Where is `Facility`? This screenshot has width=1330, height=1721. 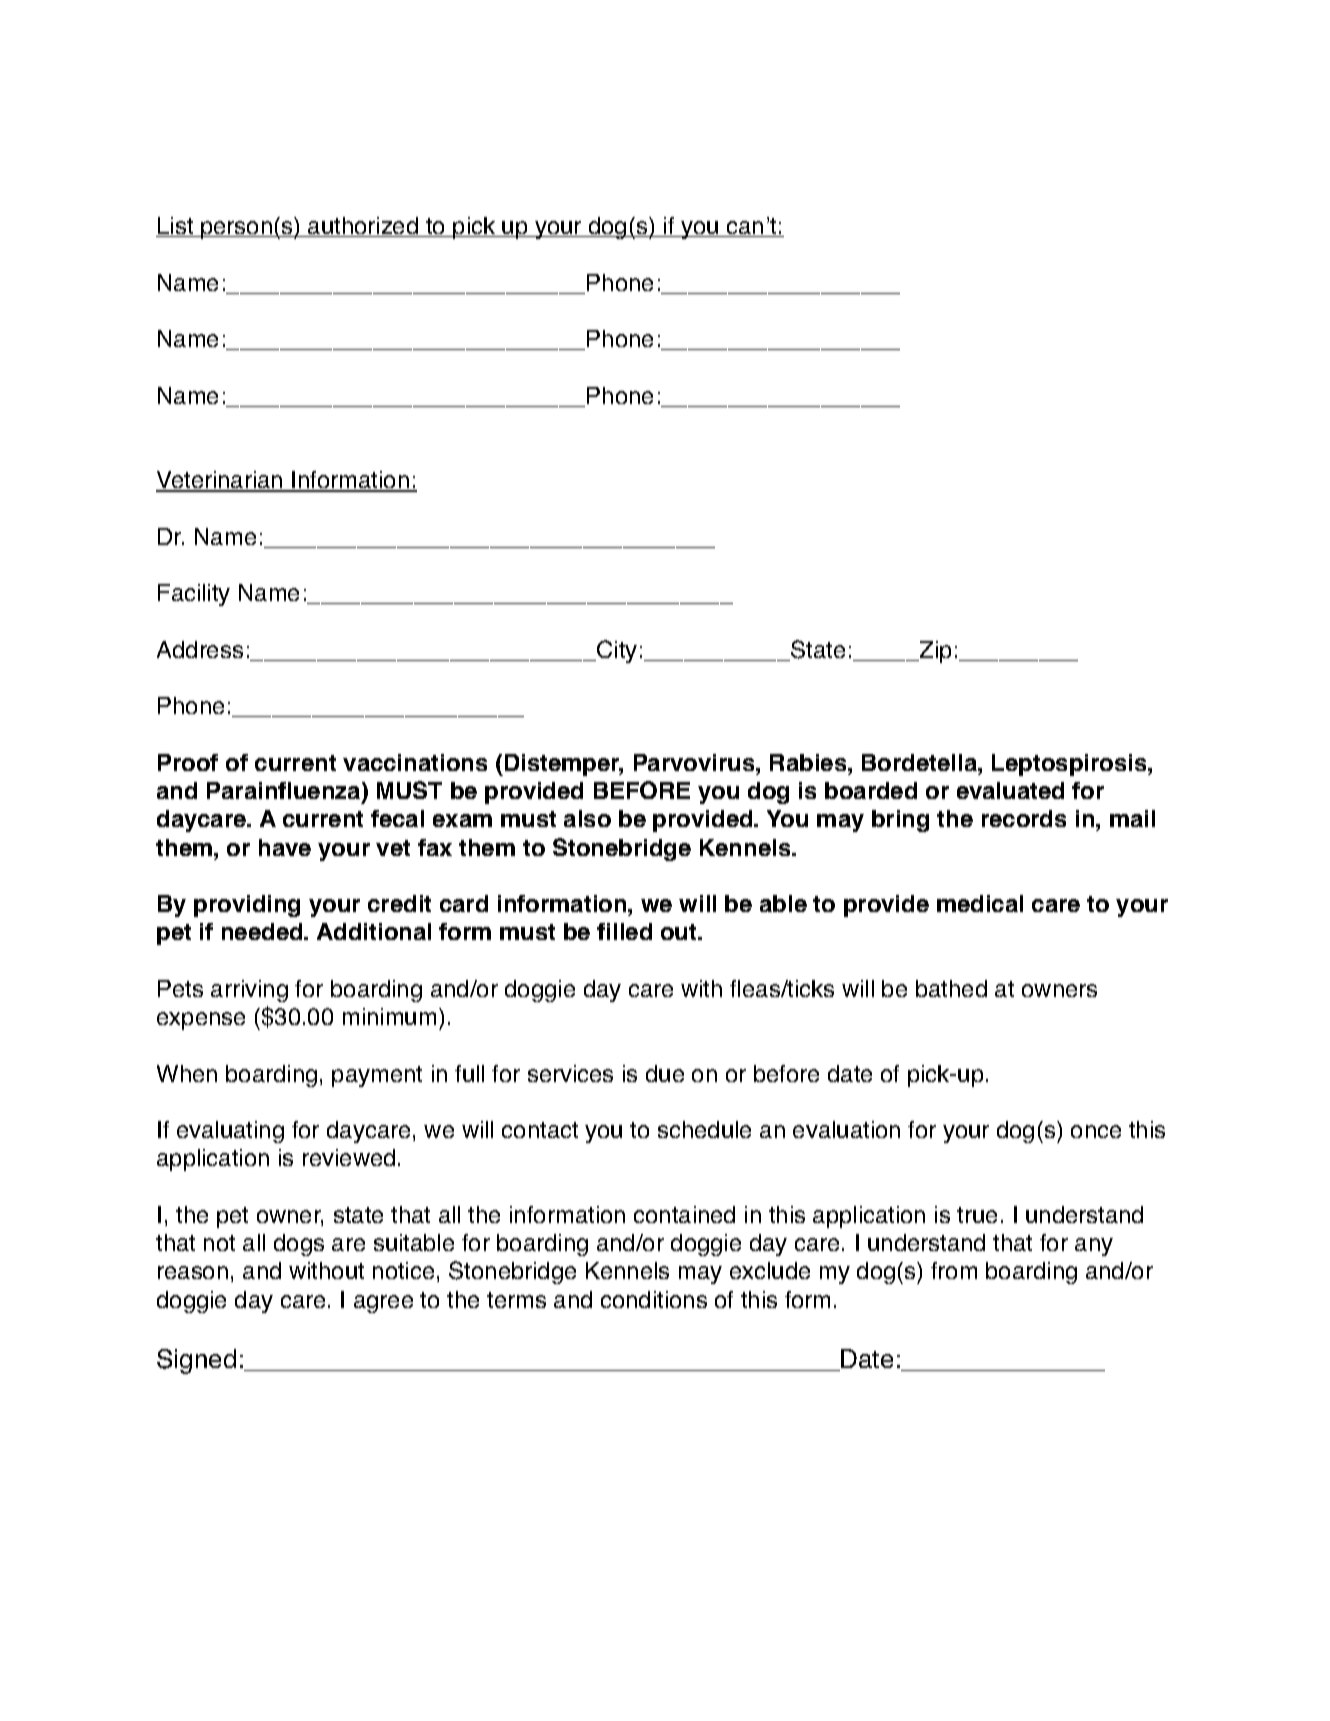
Facility is located at coordinates (194, 595).
